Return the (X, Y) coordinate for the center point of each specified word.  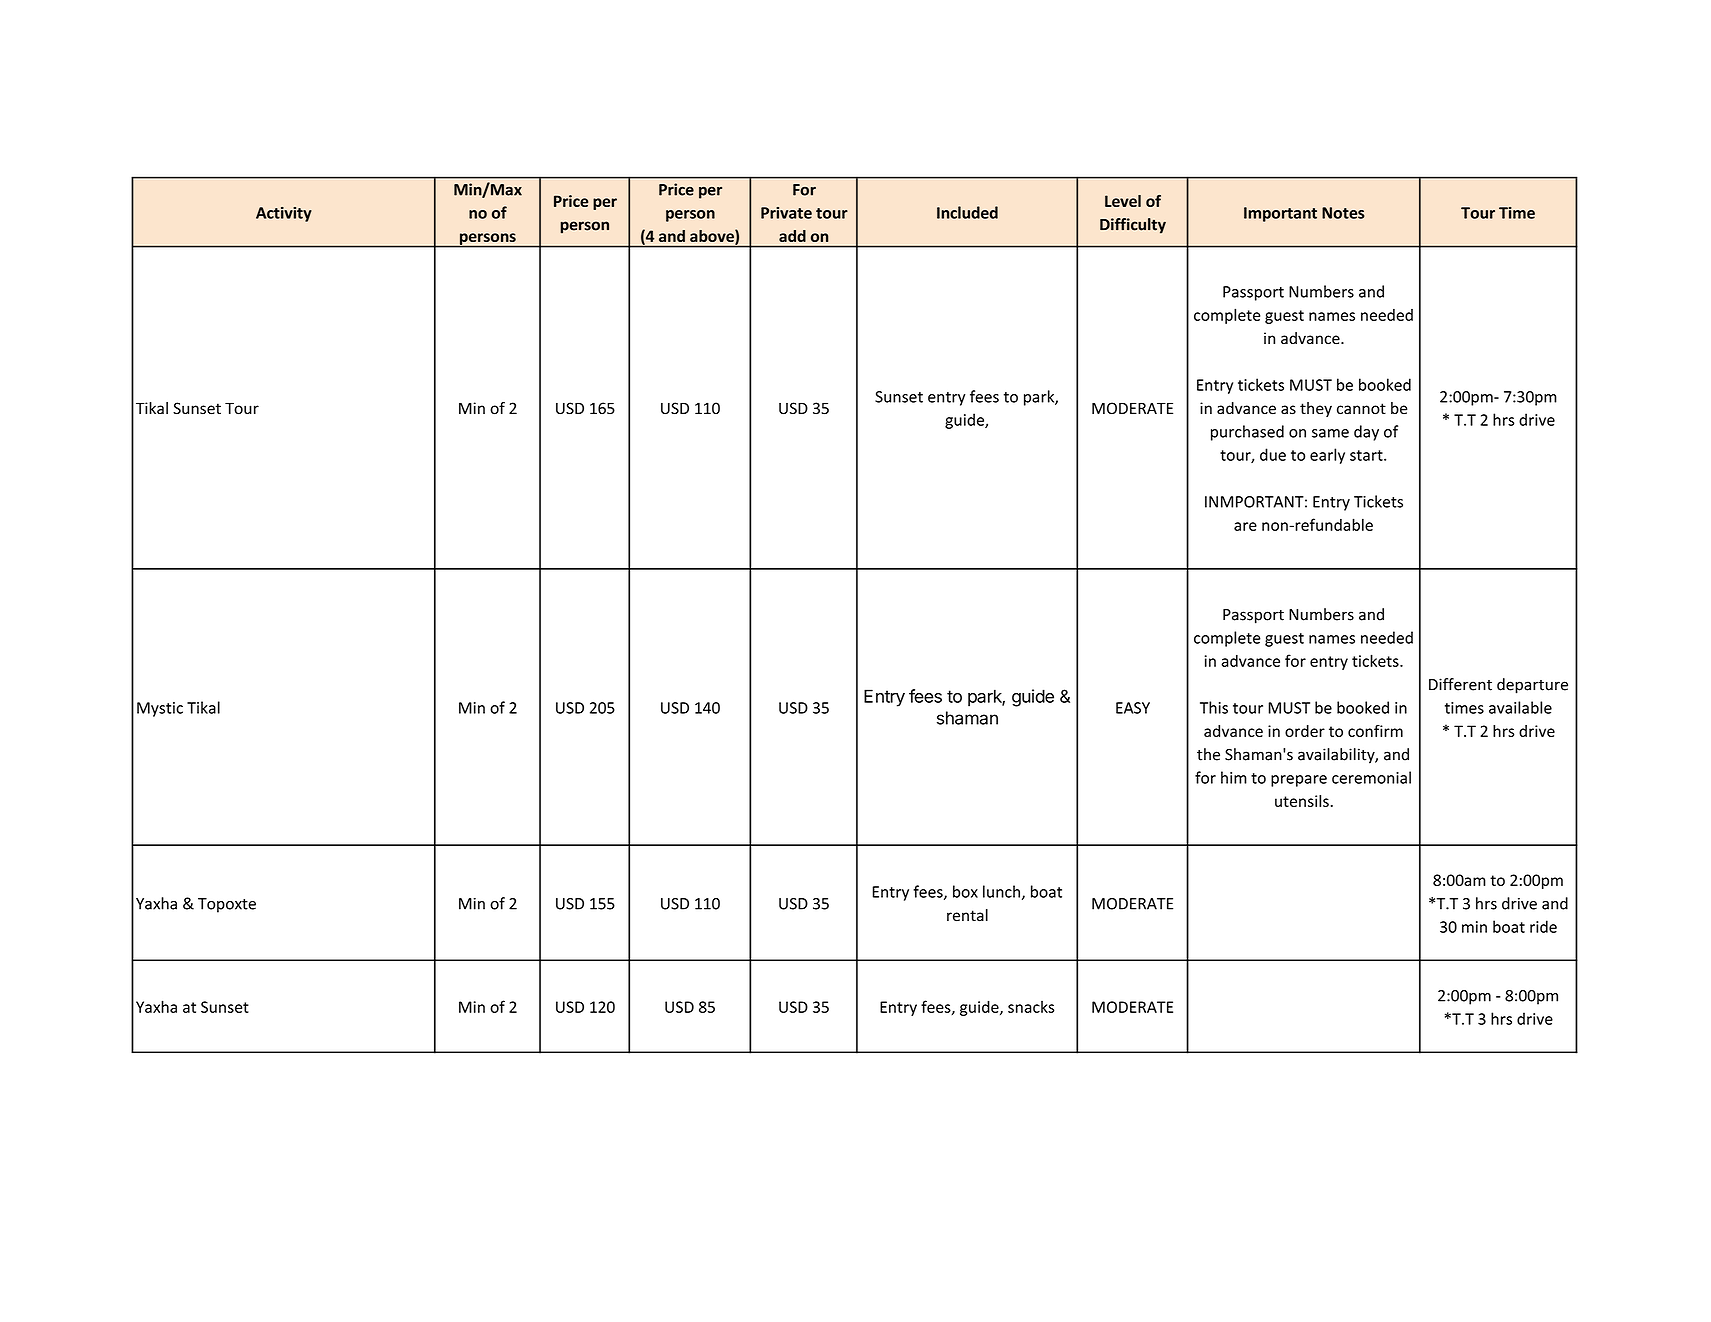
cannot (1361, 409)
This (1214, 707)
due (1273, 454)
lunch (1001, 891)
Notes (1343, 213)
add (792, 236)
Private (786, 213)
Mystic (160, 709)
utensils (1302, 801)
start (1367, 455)
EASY (1133, 708)
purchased (1247, 433)
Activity (284, 214)
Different (1460, 684)
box (965, 891)
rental (967, 915)
